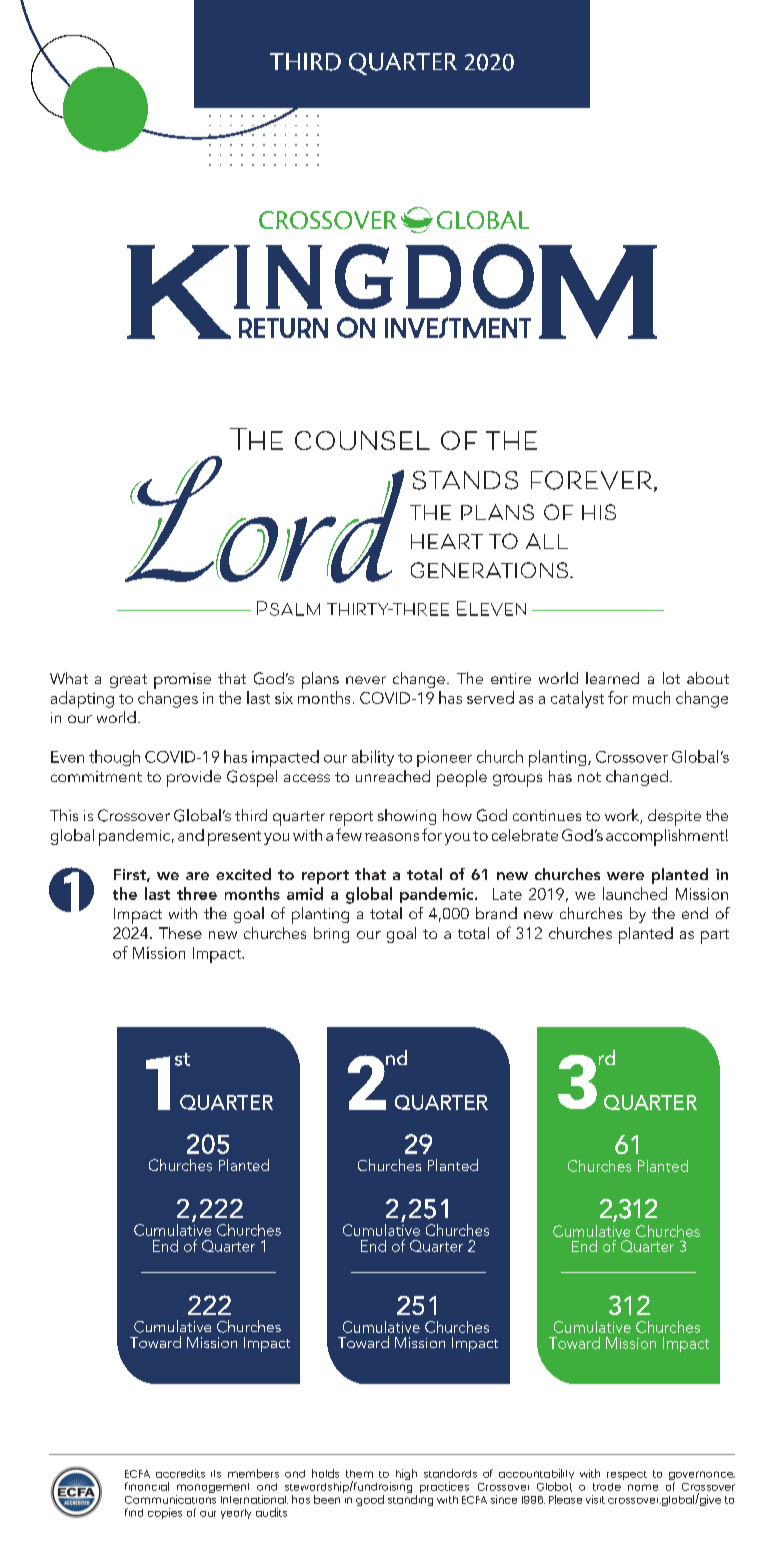 The width and height of the document is (784, 1568). I want to click on name, so click(643, 1487).
